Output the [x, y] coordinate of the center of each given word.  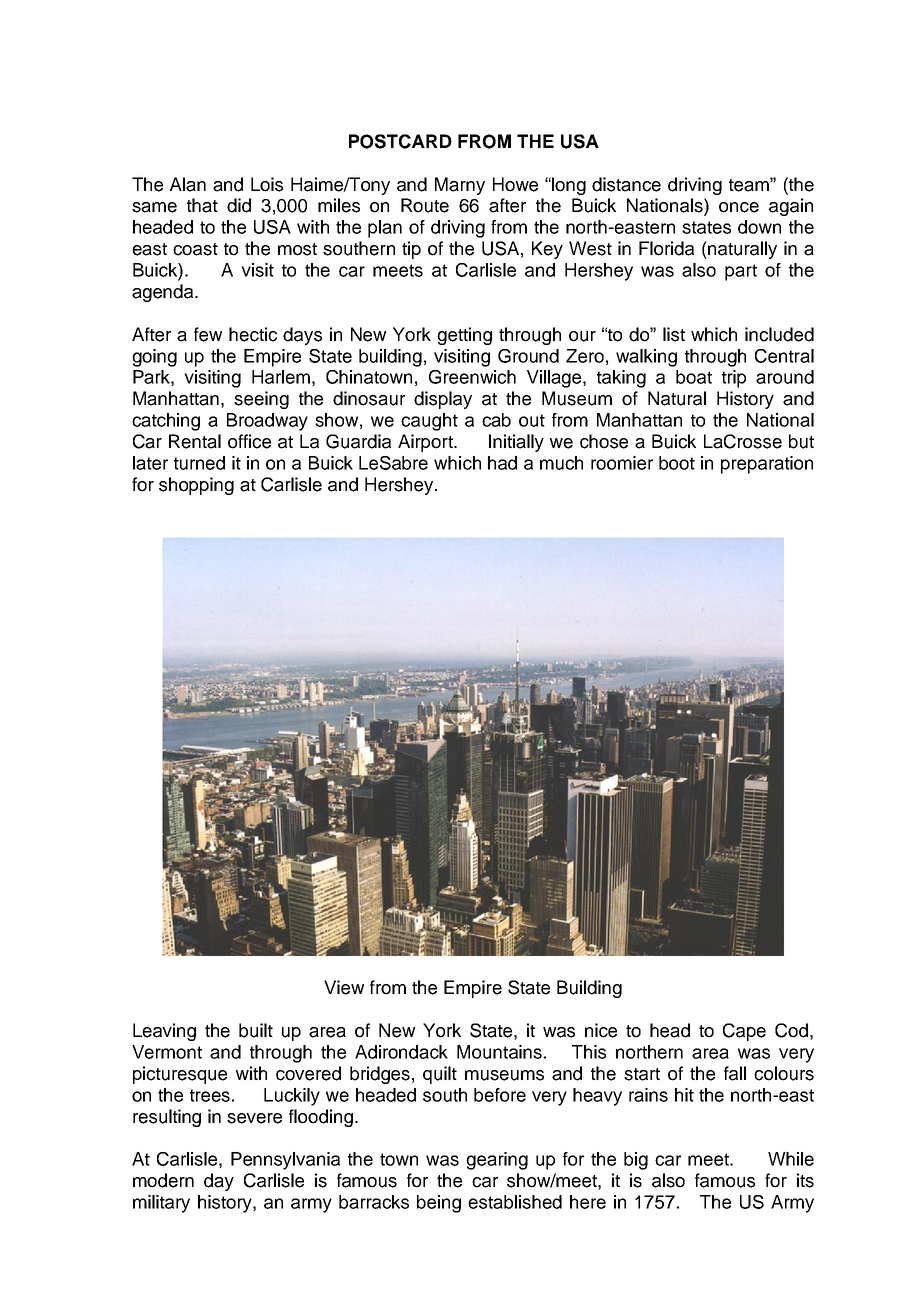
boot [677, 463]
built [256, 1030]
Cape [744, 1032]
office [249, 441]
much [561, 463]
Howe [515, 184]
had [502, 463]
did [239, 205]
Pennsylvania [285, 1161]
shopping [196, 486]
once [739, 207]
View [344, 987]
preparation [767, 465]
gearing [497, 1161]
